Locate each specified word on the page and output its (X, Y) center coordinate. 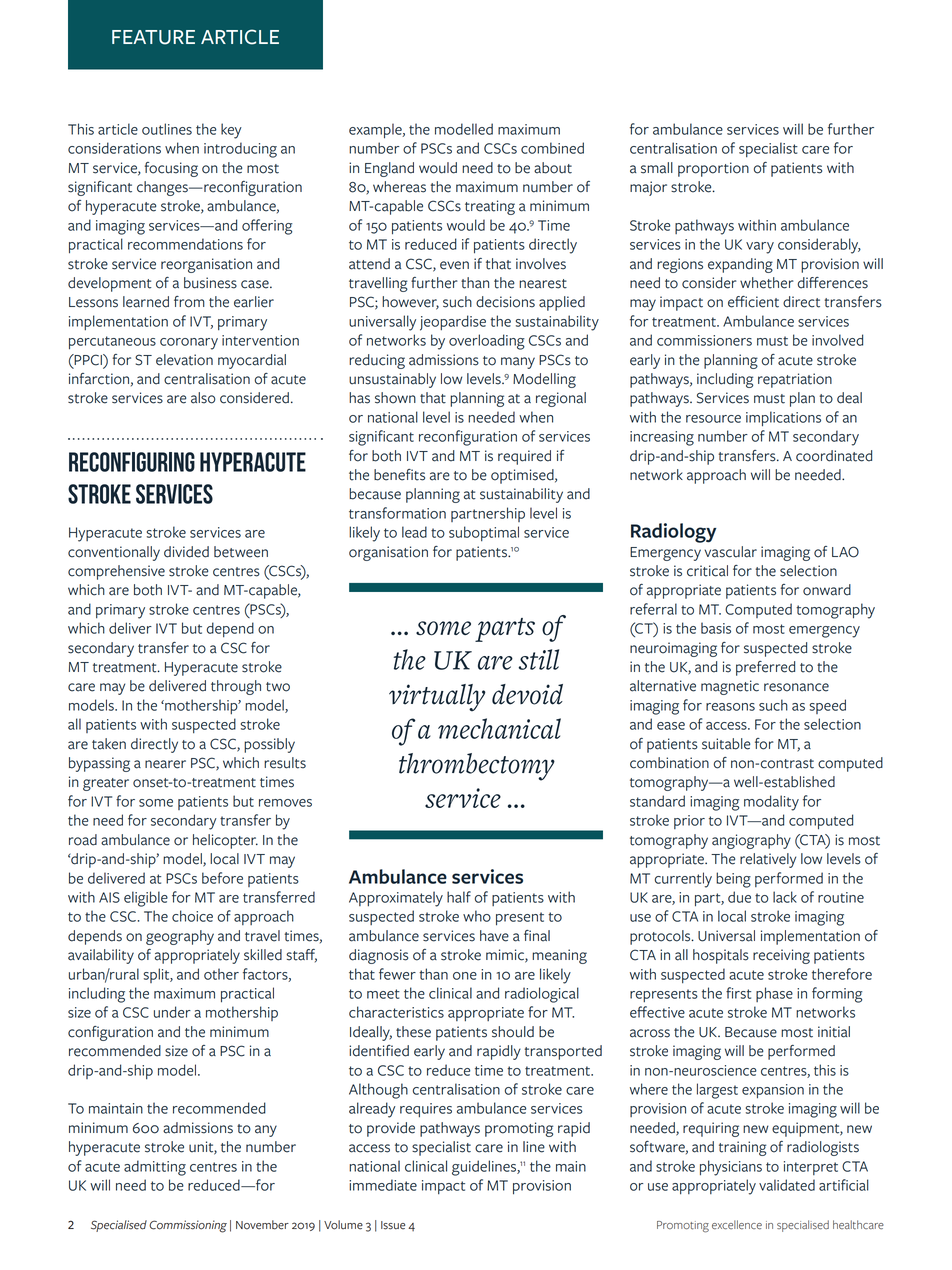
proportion (713, 169)
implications (783, 418)
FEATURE (153, 37)
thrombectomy (477, 767)
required (524, 457)
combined (552, 148)
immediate (383, 1185)
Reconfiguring (132, 462)
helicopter (225, 841)
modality (771, 803)
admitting (155, 1168)
